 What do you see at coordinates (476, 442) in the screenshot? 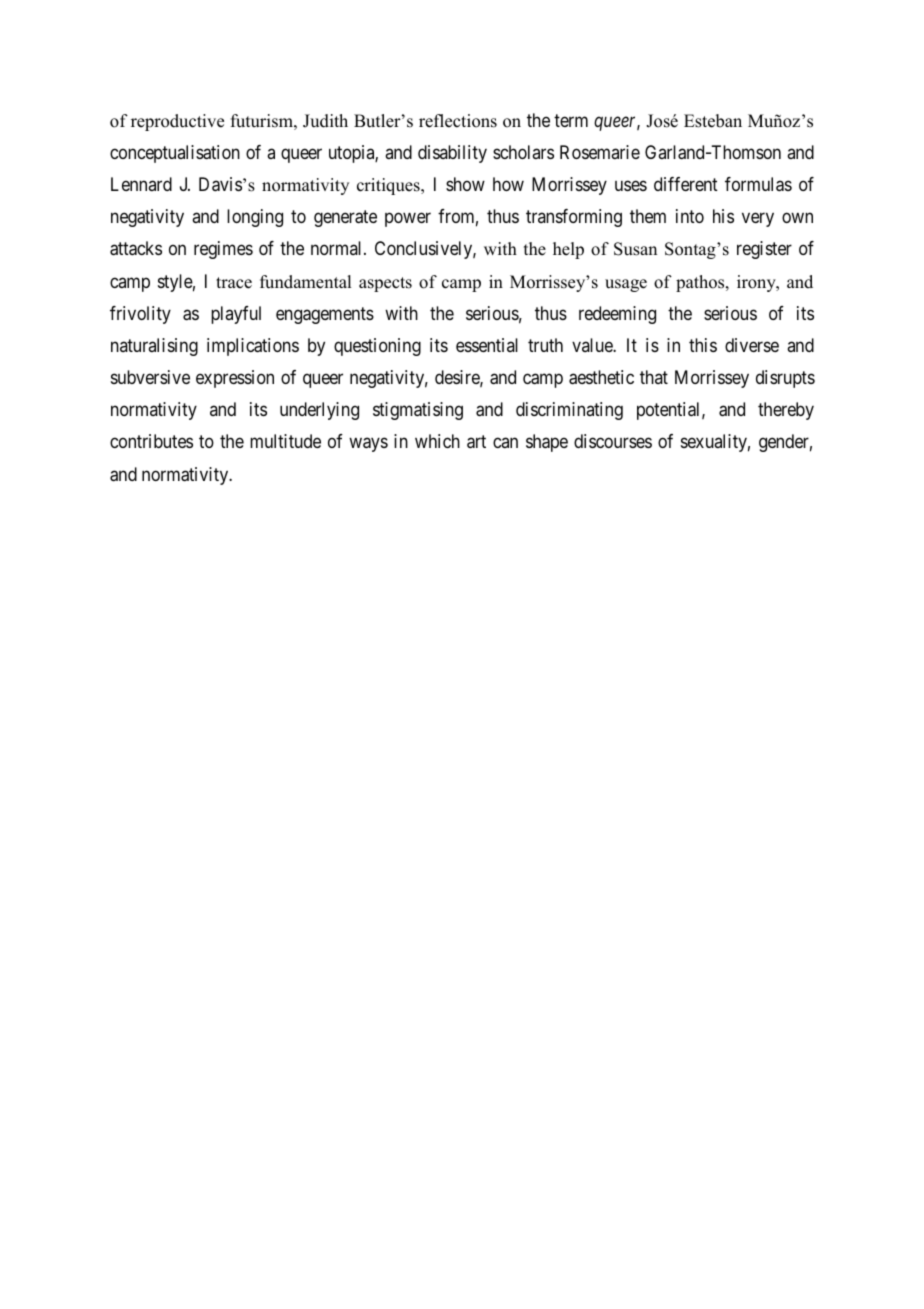
I see `art` at bounding box center [476, 442].
